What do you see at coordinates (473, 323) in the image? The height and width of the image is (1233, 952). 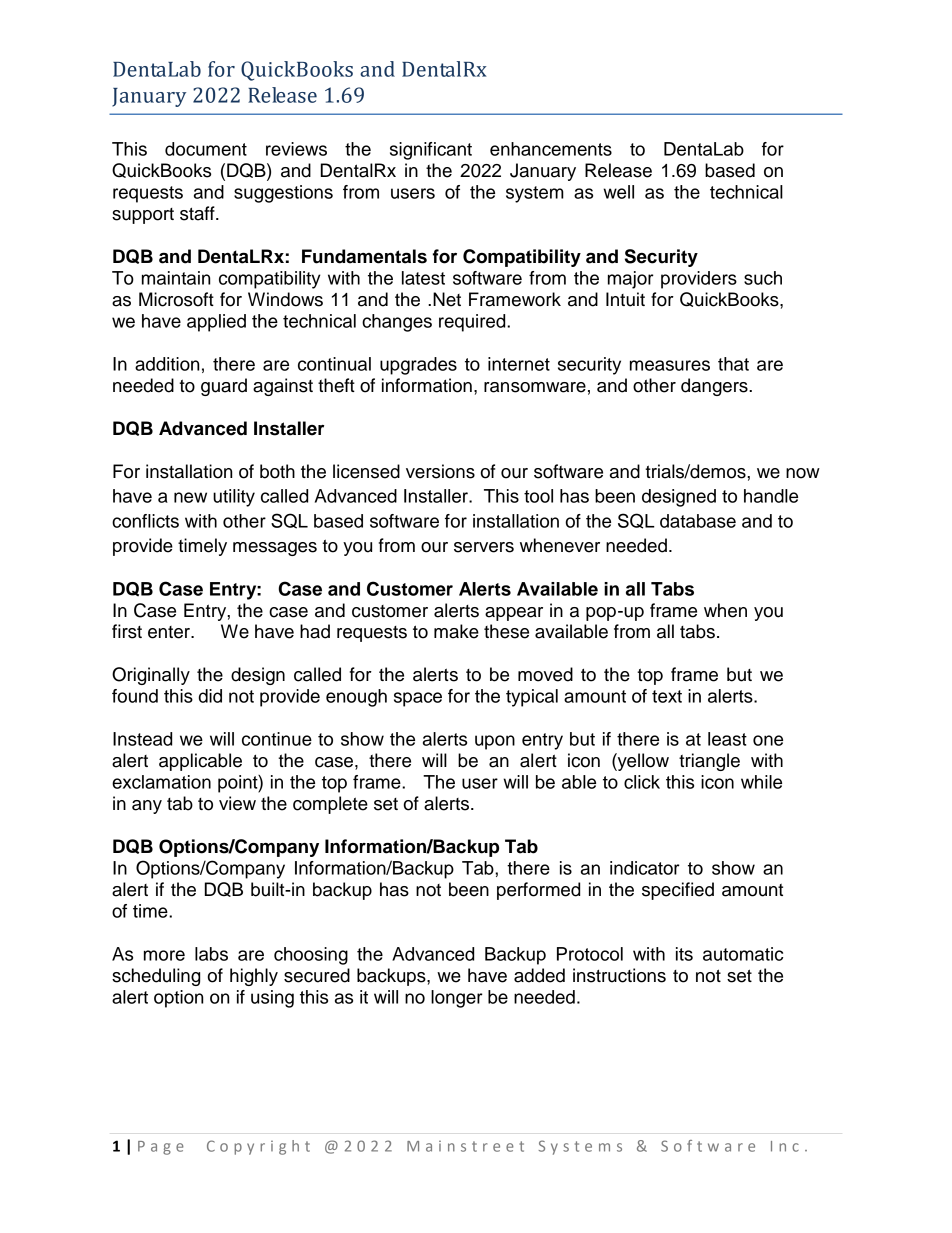 I see `required` at bounding box center [473, 323].
